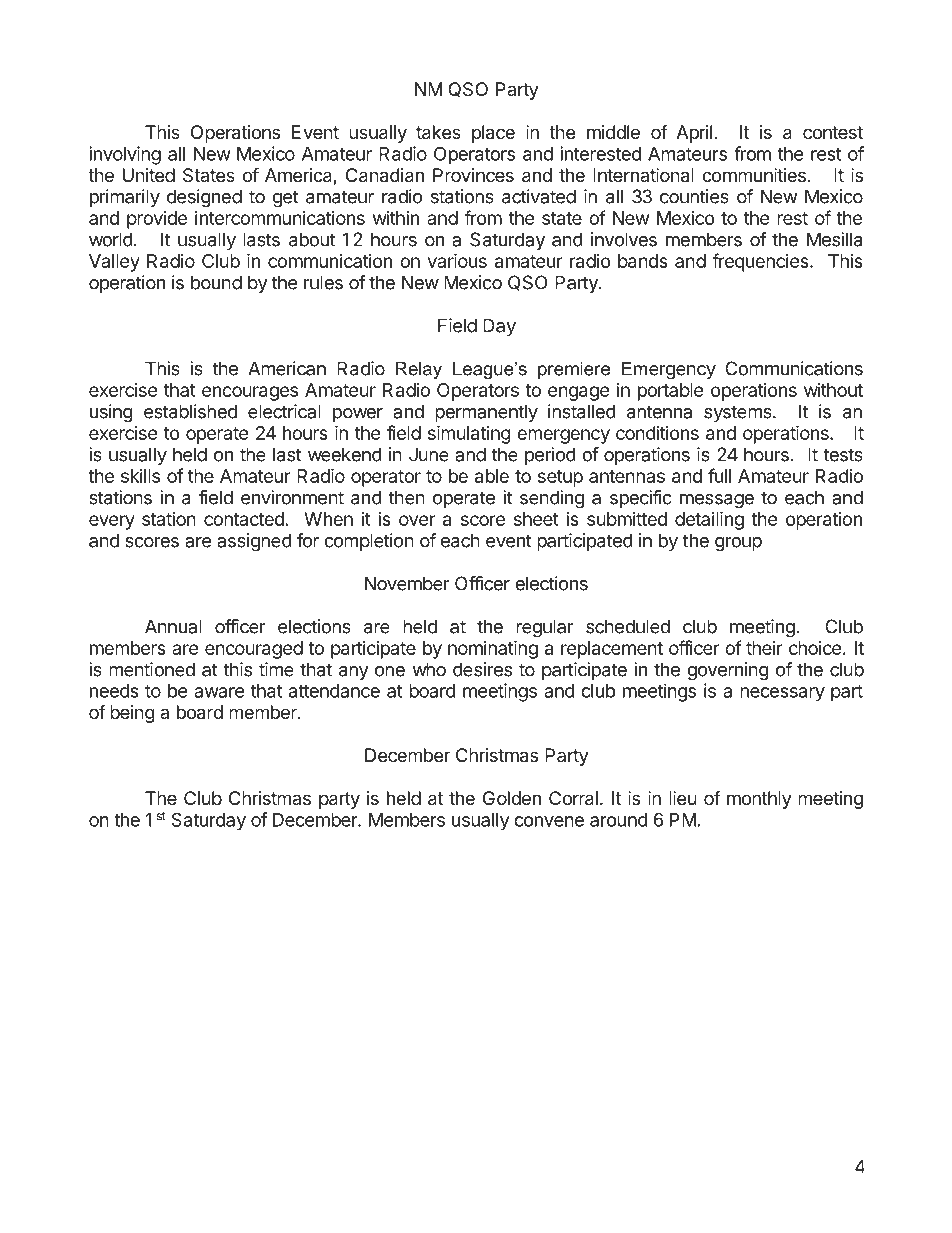  What do you see at coordinates (759, 800) in the screenshot?
I see `monthly` at bounding box center [759, 800].
